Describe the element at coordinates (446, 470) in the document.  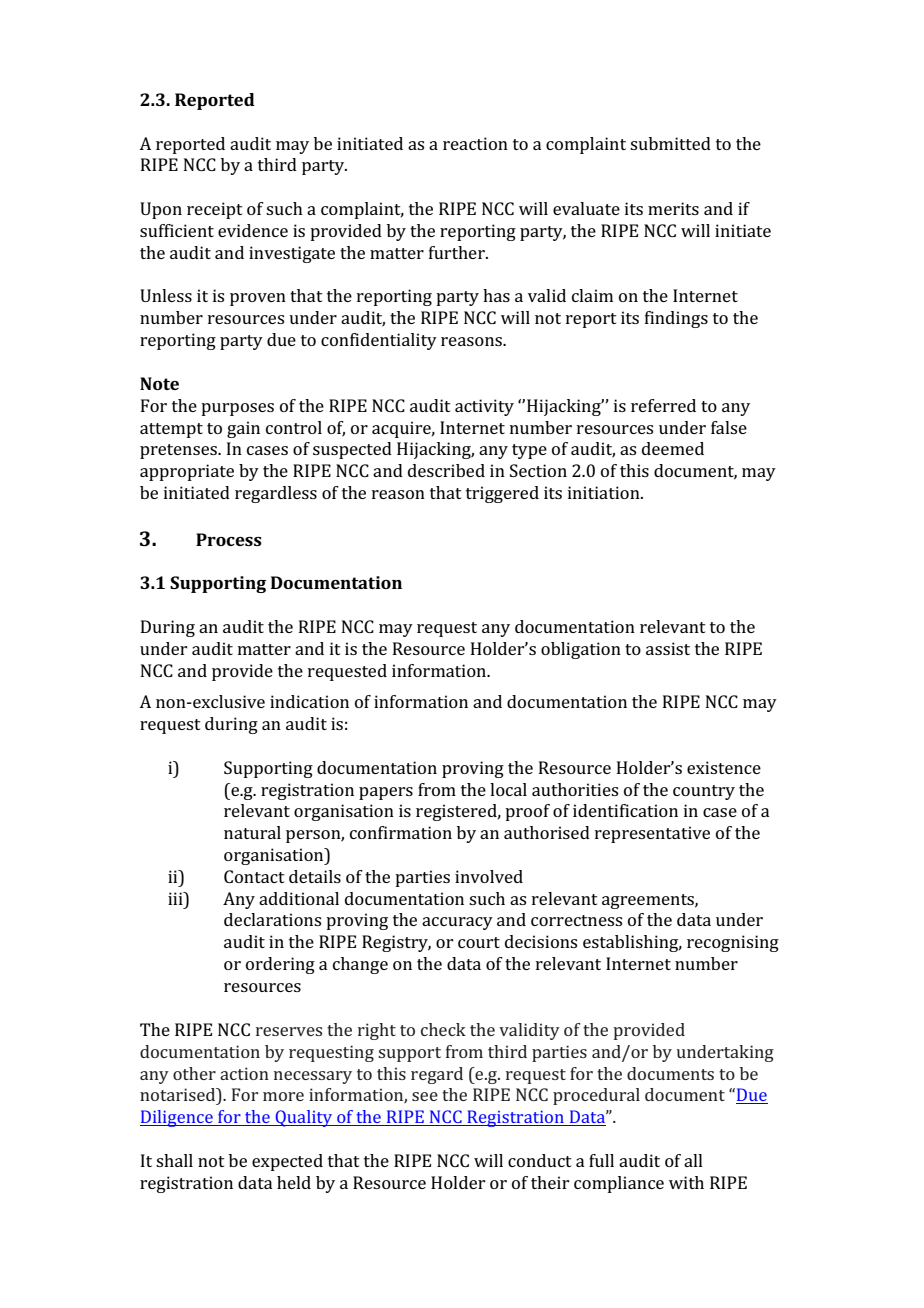
I see `described` at that location.
